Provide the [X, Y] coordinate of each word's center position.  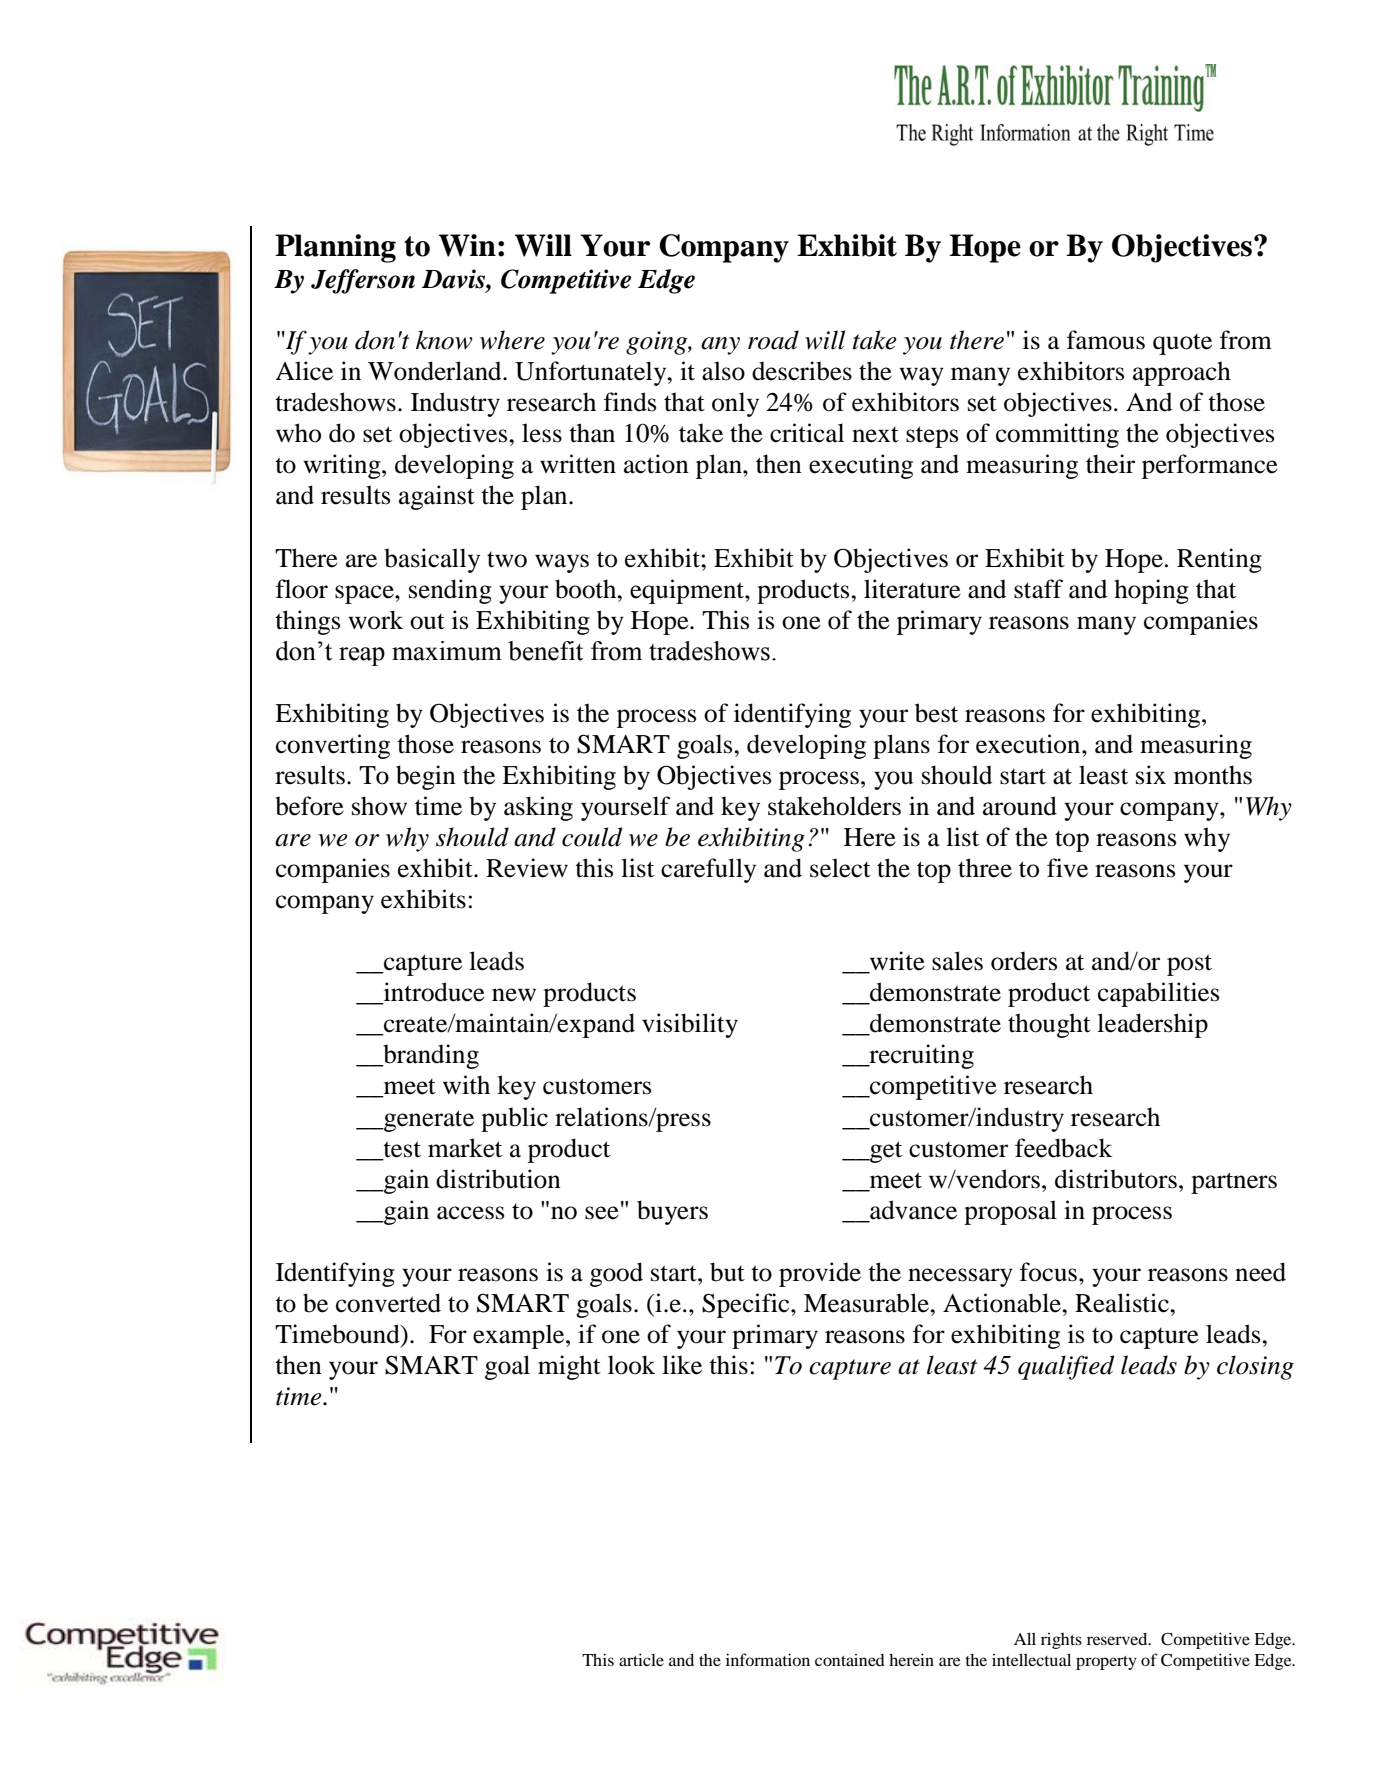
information [768, 1659]
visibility [690, 1025]
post [1189, 965]
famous [1106, 340]
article [641, 1659]
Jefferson [363, 281]
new [514, 995]
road [773, 340]
